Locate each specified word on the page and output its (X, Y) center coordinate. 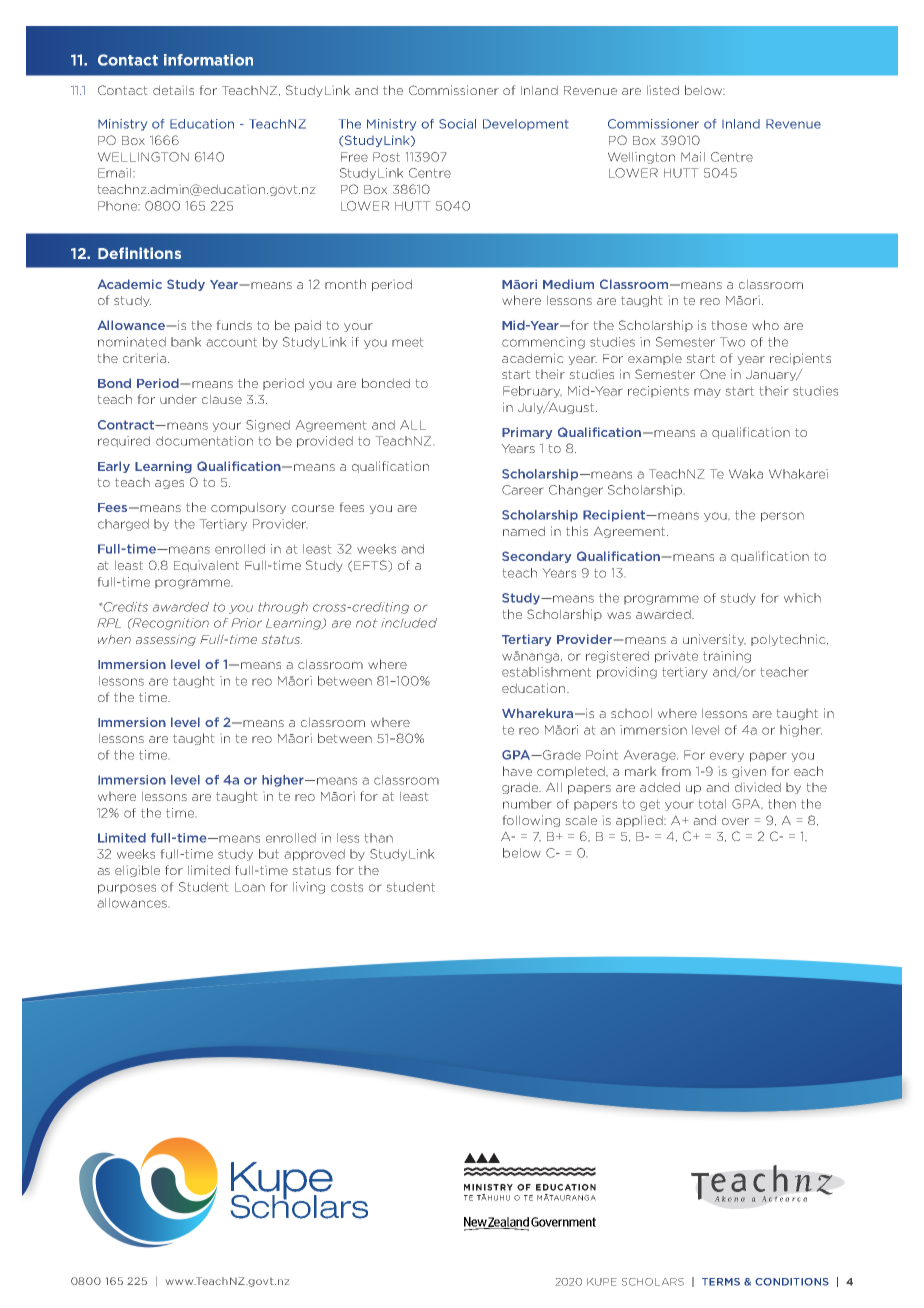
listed (663, 90)
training (727, 657)
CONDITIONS (792, 1282)
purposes (127, 889)
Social (457, 124)
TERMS (721, 1282)
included (409, 623)
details (173, 90)
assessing (166, 641)
